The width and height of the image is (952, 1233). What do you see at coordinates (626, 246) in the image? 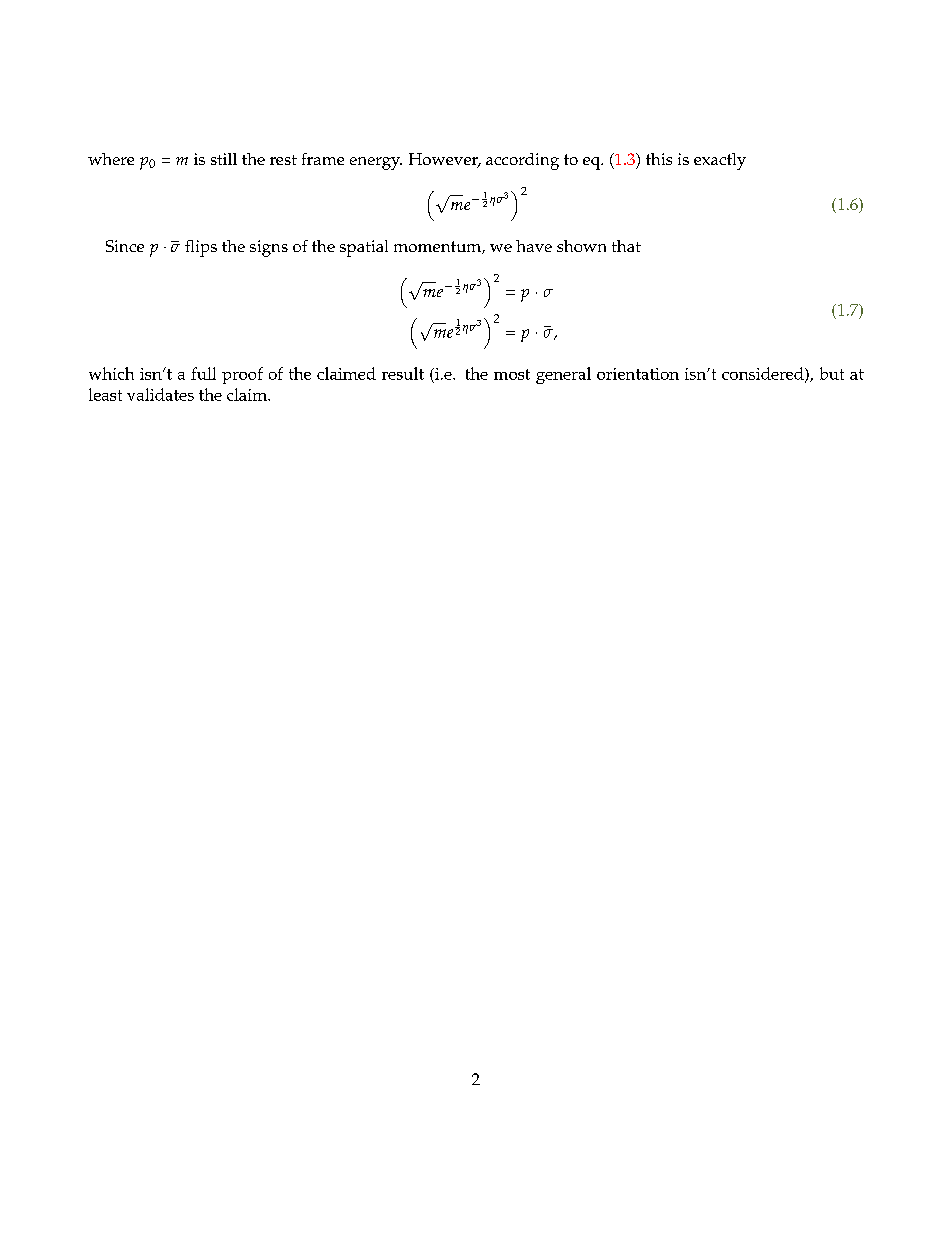
I see `that` at bounding box center [626, 246].
